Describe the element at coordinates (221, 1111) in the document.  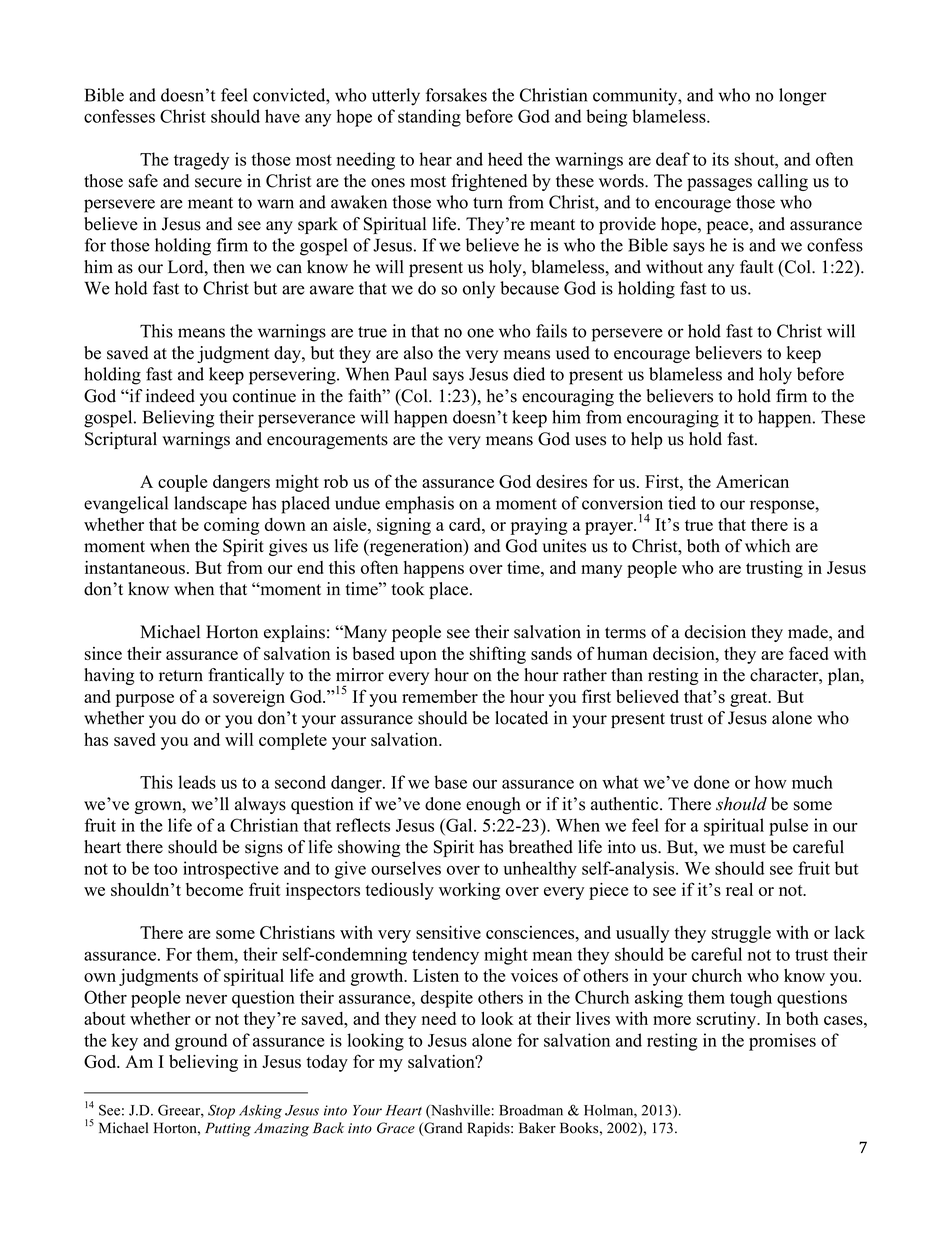
I see `Stop` at that location.
